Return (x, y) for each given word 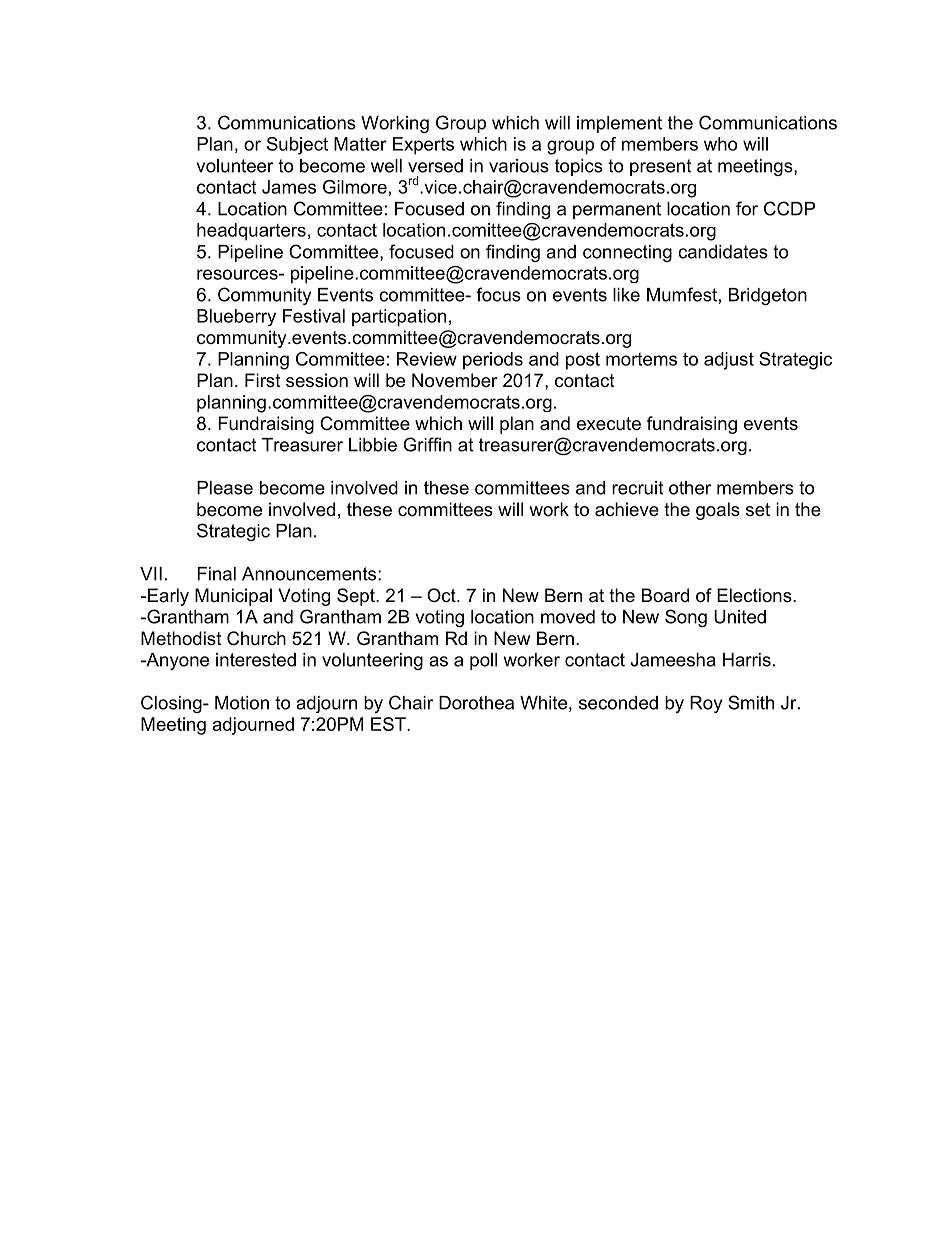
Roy (706, 704)
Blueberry (236, 317)
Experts (423, 146)
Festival (314, 316)
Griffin (427, 444)
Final (216, 574)
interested (256, 660)
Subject (297, 146)
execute (609, 424)
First (263, 380)
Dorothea (476, 703)
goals (718, 511)
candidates (723, 252)
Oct (442, 595)
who (720, 144)
